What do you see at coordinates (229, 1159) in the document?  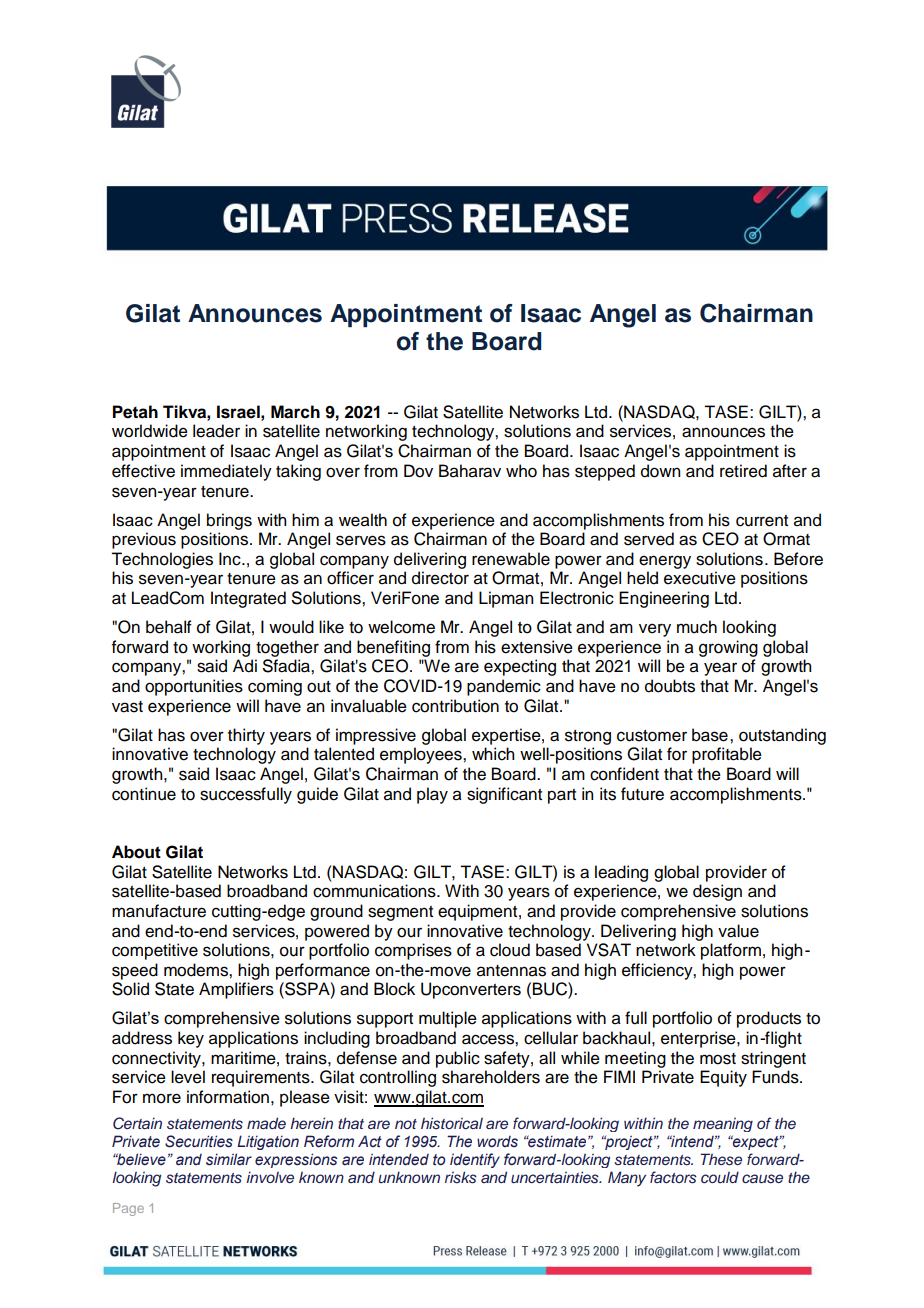 I see `similar` at bounding box center [229, 1159].
